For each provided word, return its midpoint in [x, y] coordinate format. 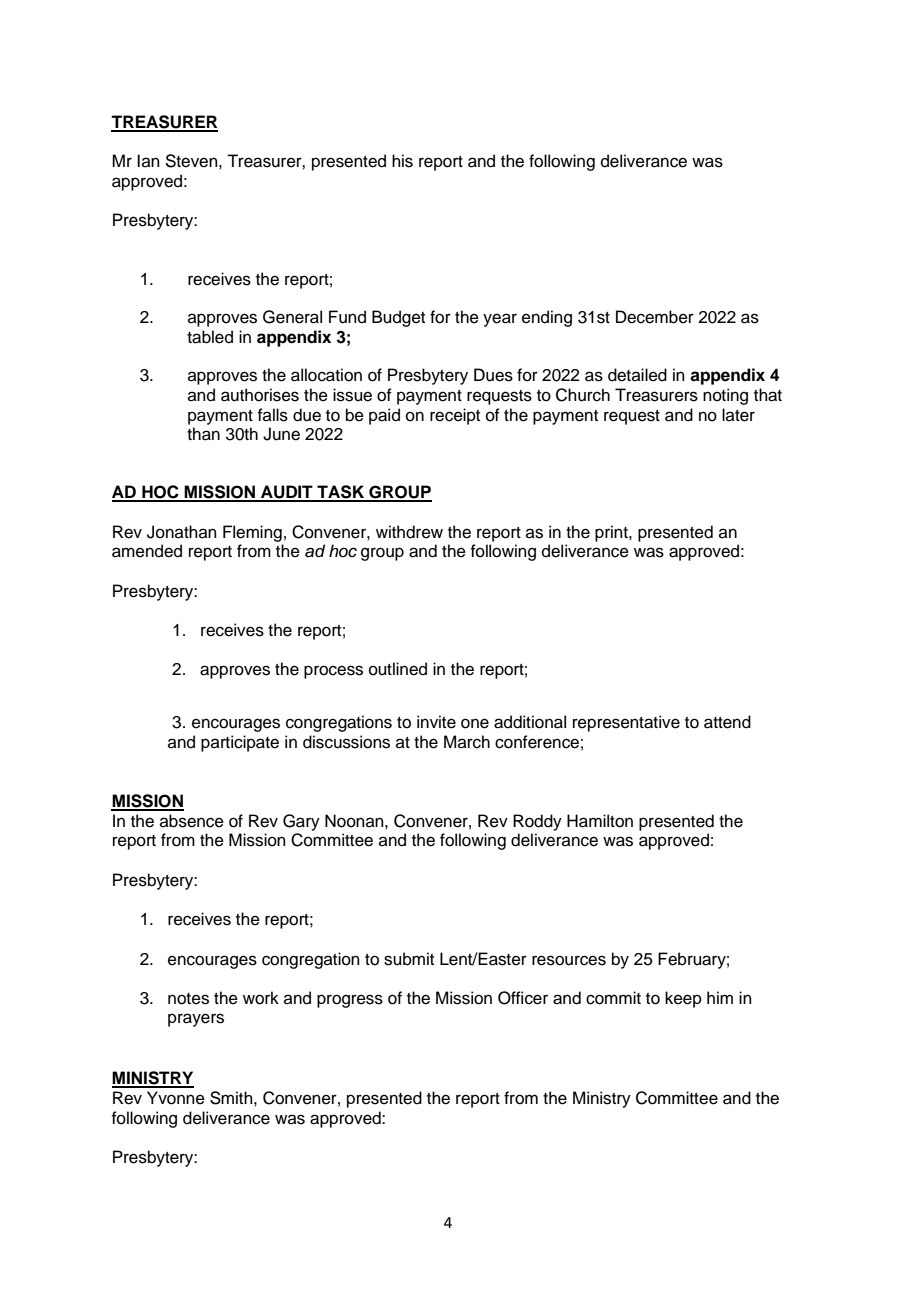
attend [727, 722]
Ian [148, 160]
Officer [523, 998]
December [655, 317]
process [333, 672]
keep [683, 999]
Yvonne [176, 1098]
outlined [398, 669]
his [402, 161]
